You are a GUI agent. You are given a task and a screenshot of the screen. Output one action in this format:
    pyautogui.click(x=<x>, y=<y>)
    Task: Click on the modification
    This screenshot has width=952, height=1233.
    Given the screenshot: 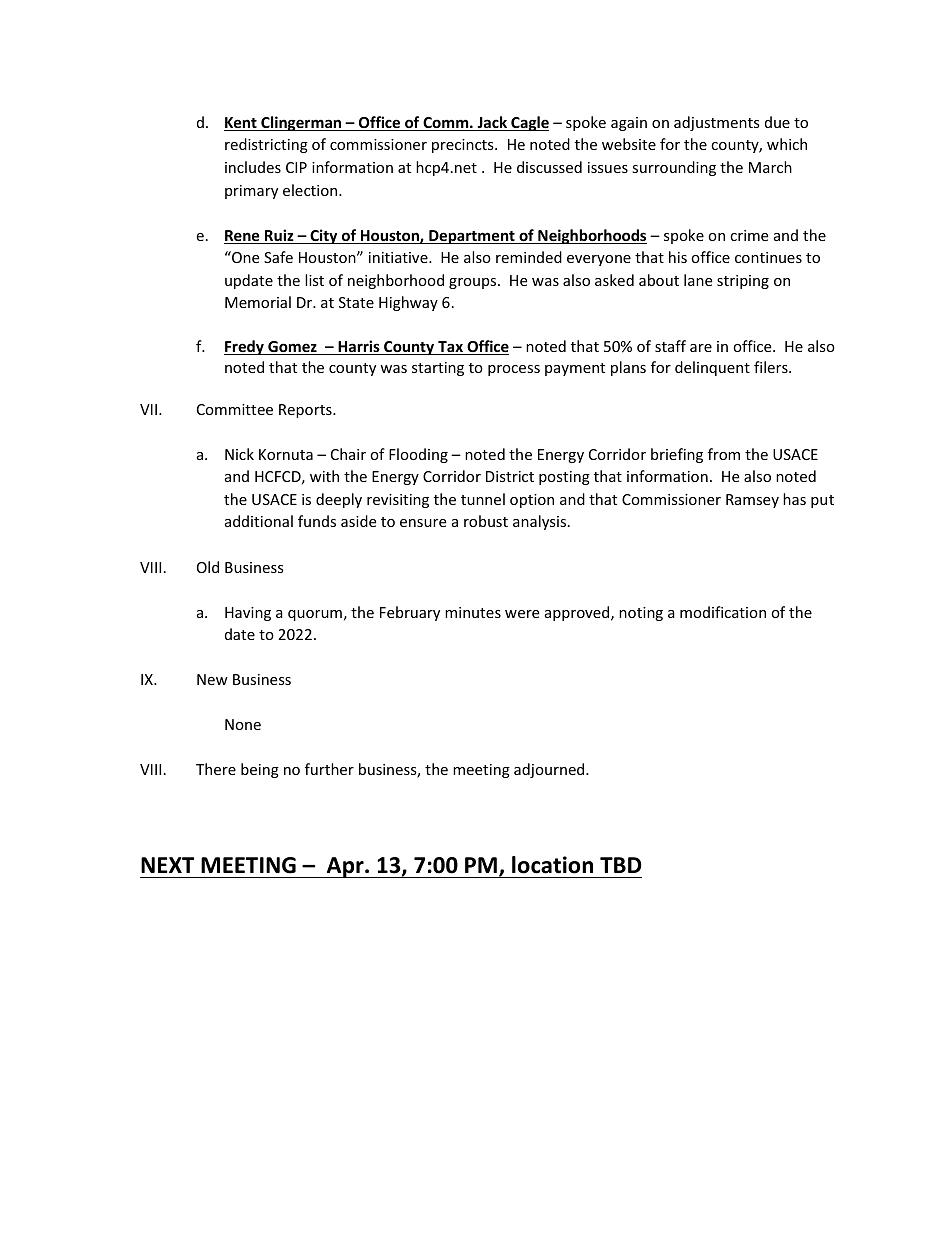 What is the action you would take?
    pyautogui.click(x=723, y=612)
